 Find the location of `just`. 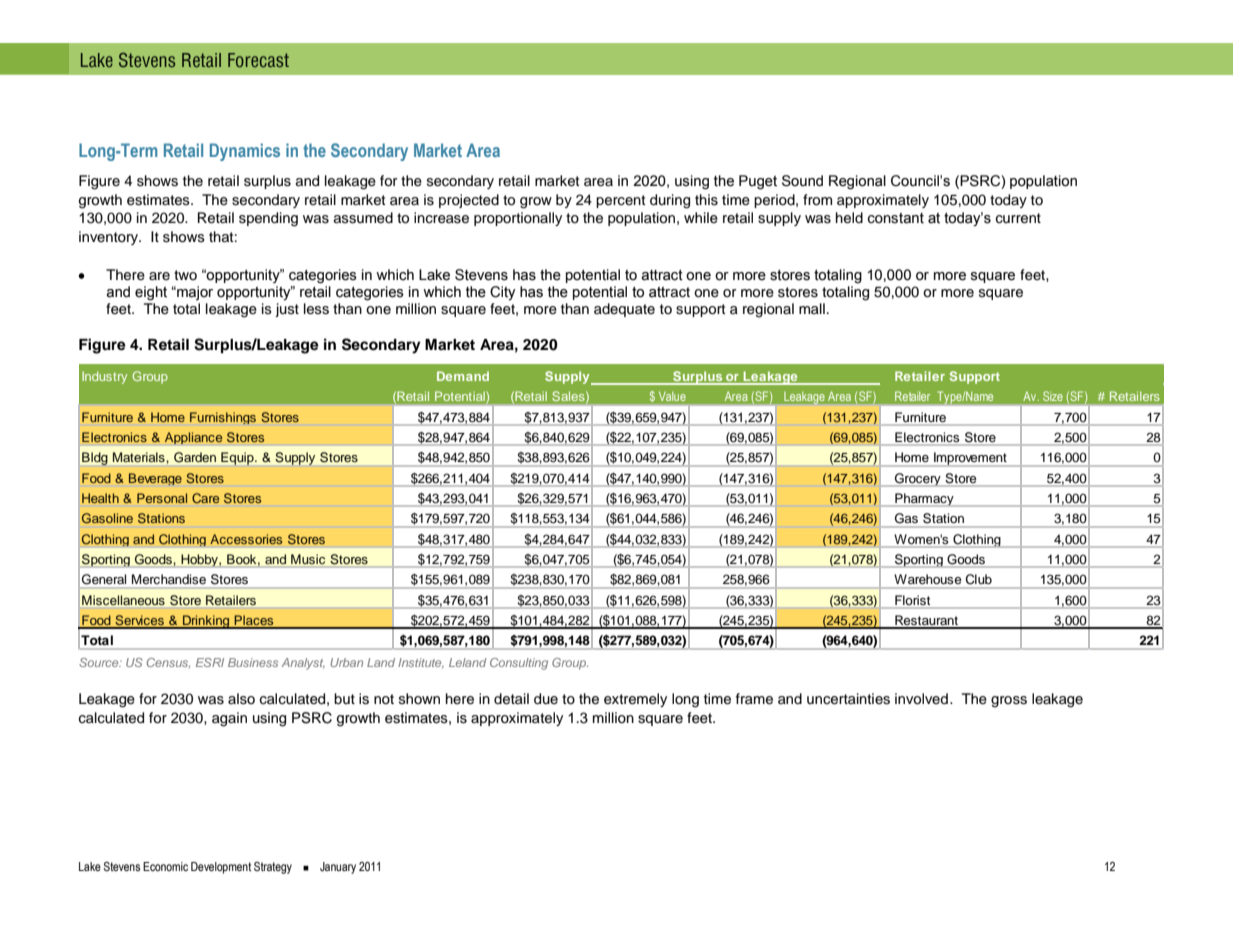

just is located at coordinates (287, 310).
